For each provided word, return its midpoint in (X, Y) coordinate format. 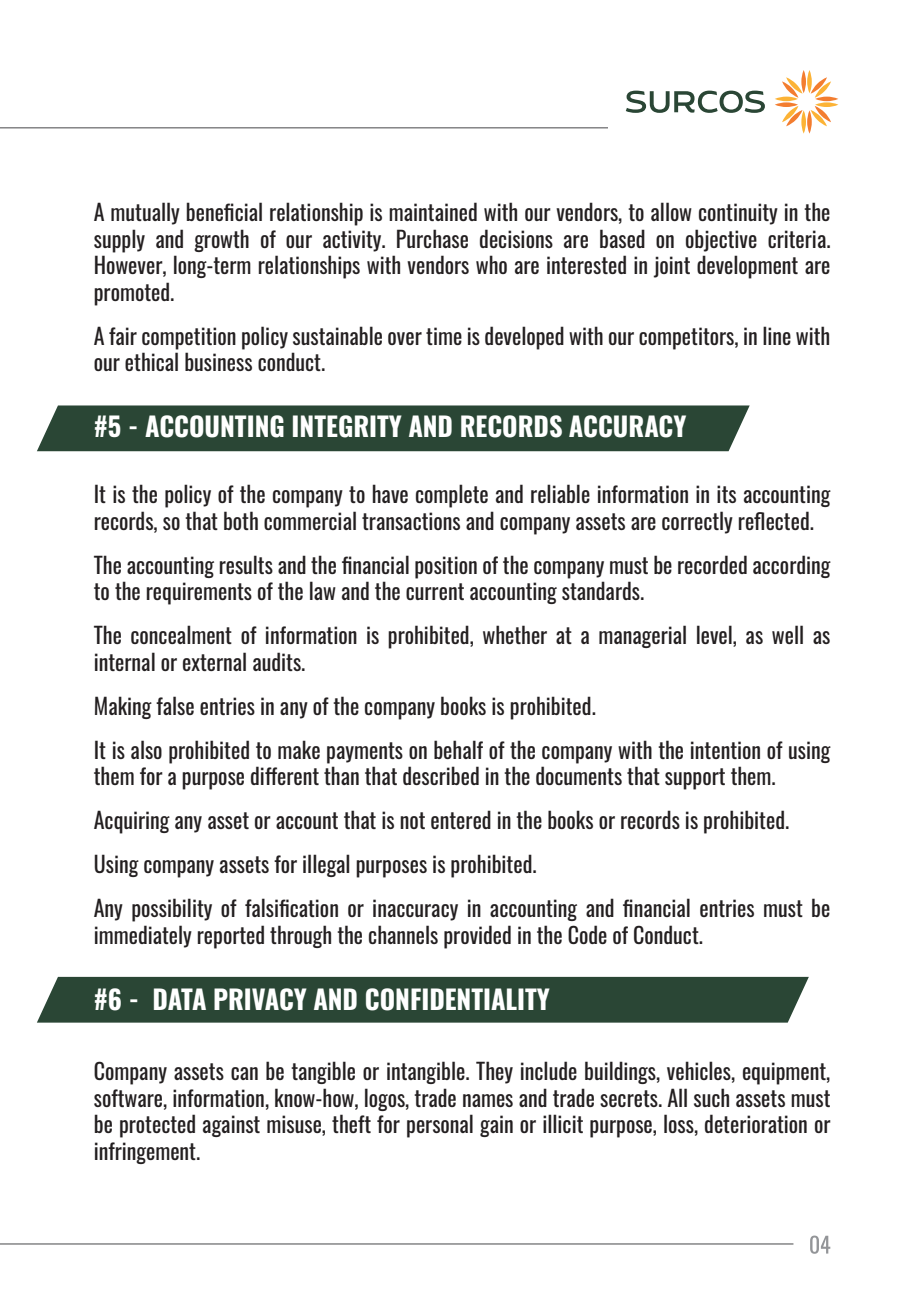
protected (157, 1126)
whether (515, 634)
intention (725, 750)
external (214, 661)
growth (221, 240)
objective (721, 240)
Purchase (432, 238)
